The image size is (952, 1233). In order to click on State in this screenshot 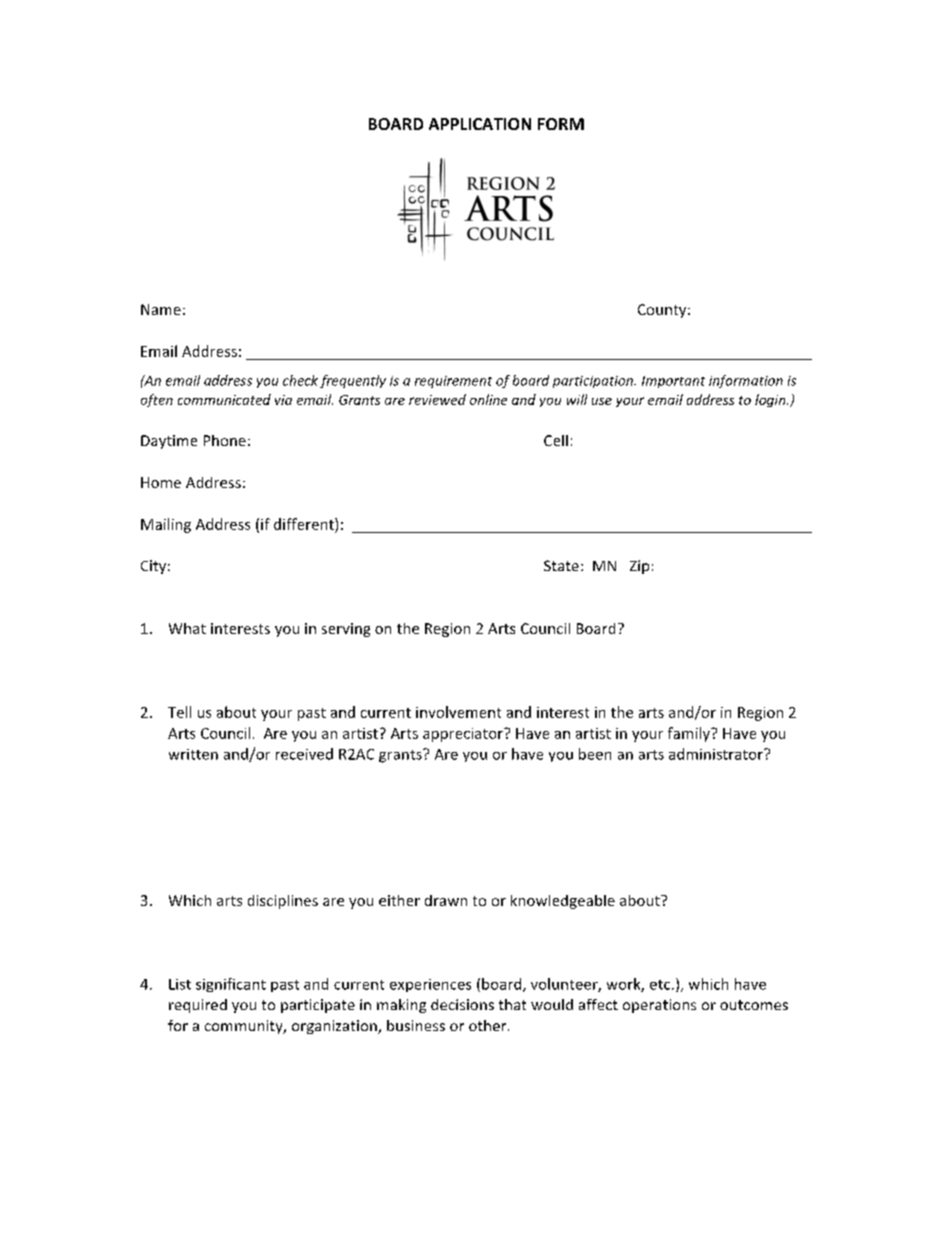, I will do `click(561, 565)`.
